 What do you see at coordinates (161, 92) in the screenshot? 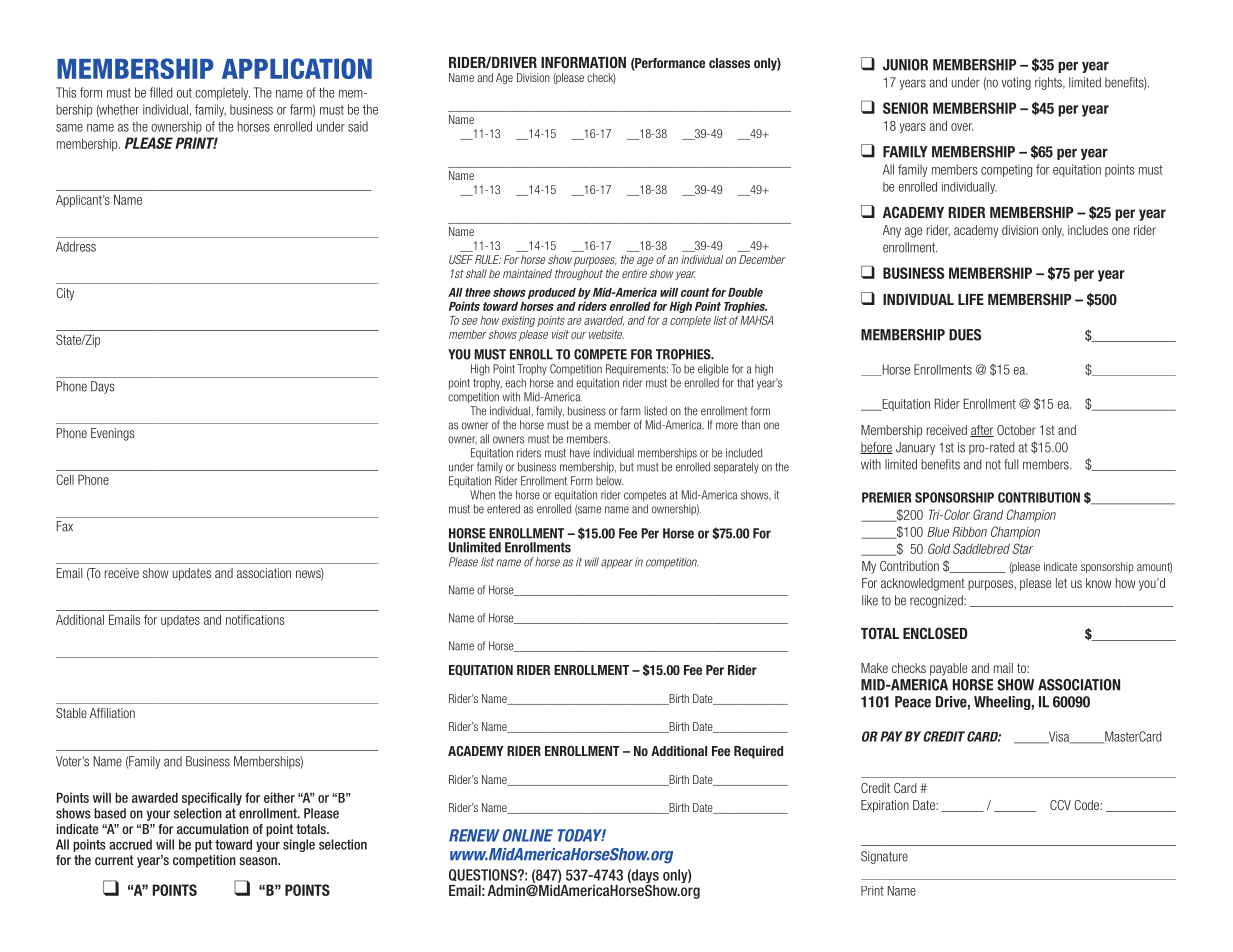
I see `filled` at bounding box center [161, 92].
